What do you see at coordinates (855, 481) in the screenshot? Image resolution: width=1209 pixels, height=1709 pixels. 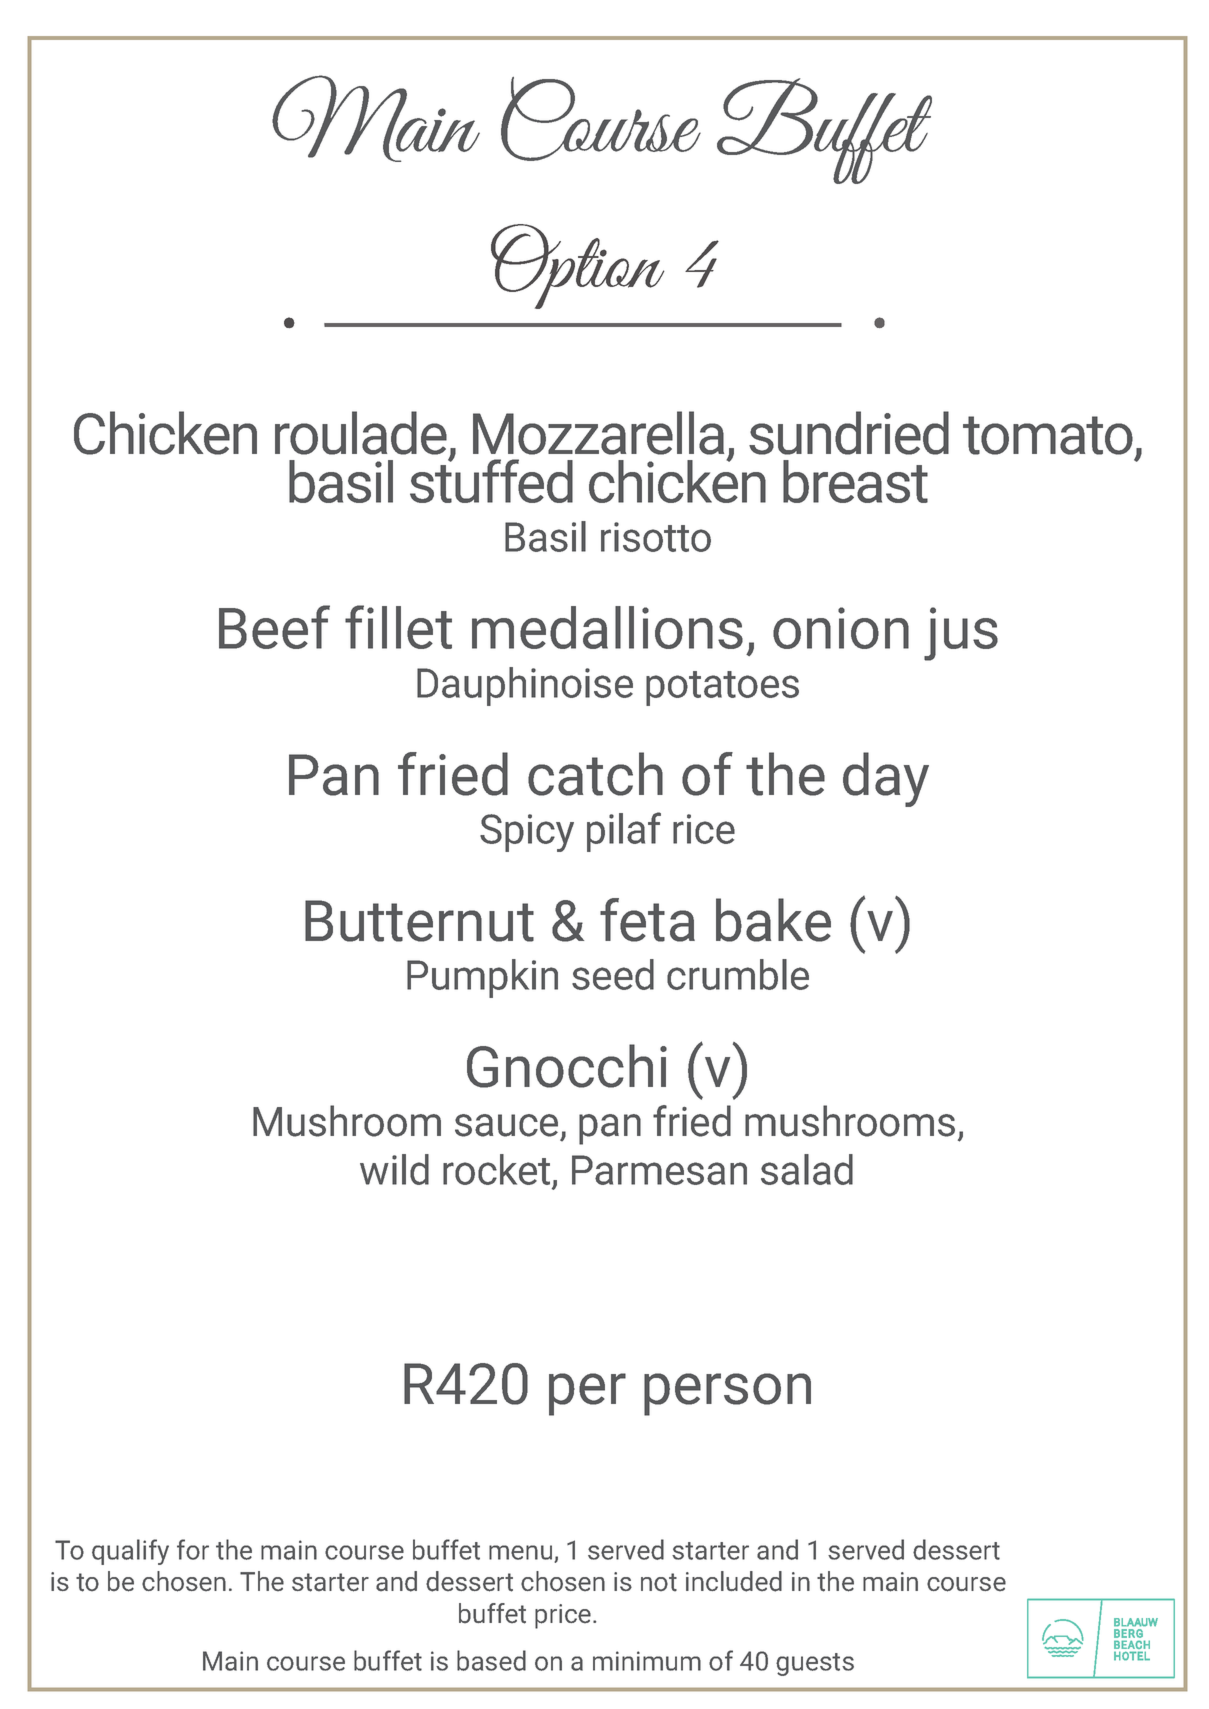 I see `breast` at bounding box center [855, 481].
